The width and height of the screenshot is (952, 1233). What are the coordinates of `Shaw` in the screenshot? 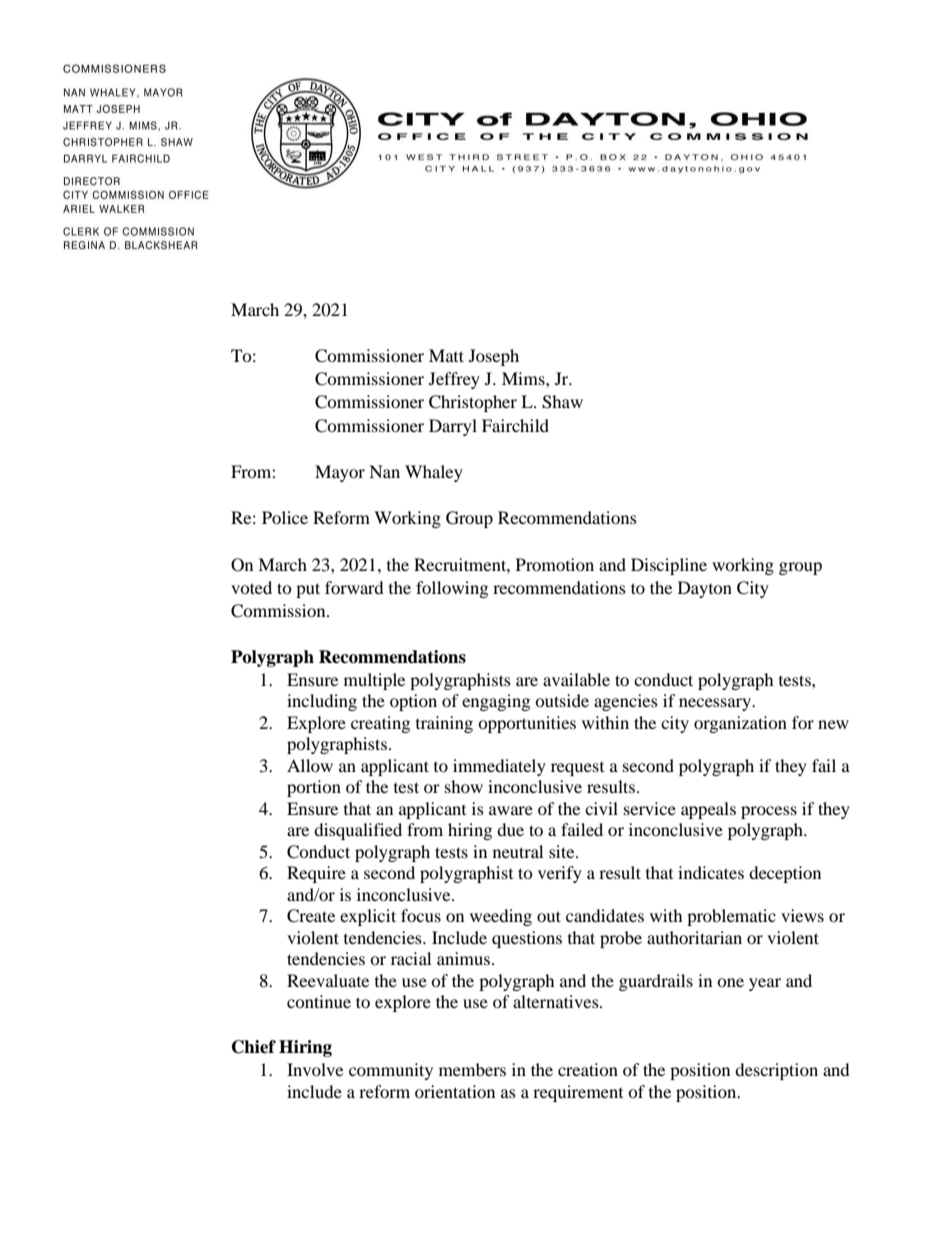 It's located at (562, 402).
